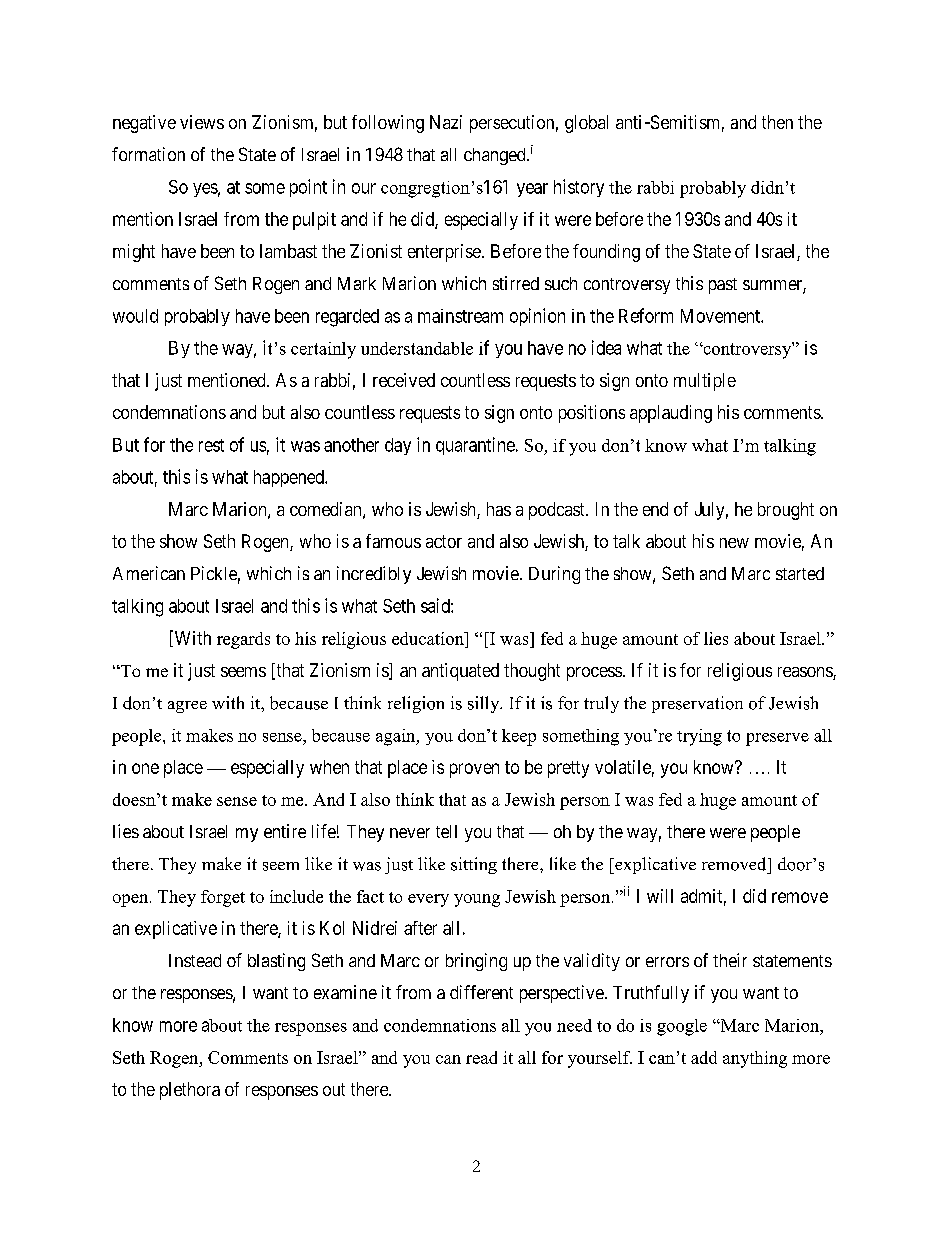 The height and width of the screenshot is (1233, 952). What do you see at coordinates (777, 122) in the screenshot?
I see `then` at bounding box center [777, 122].
